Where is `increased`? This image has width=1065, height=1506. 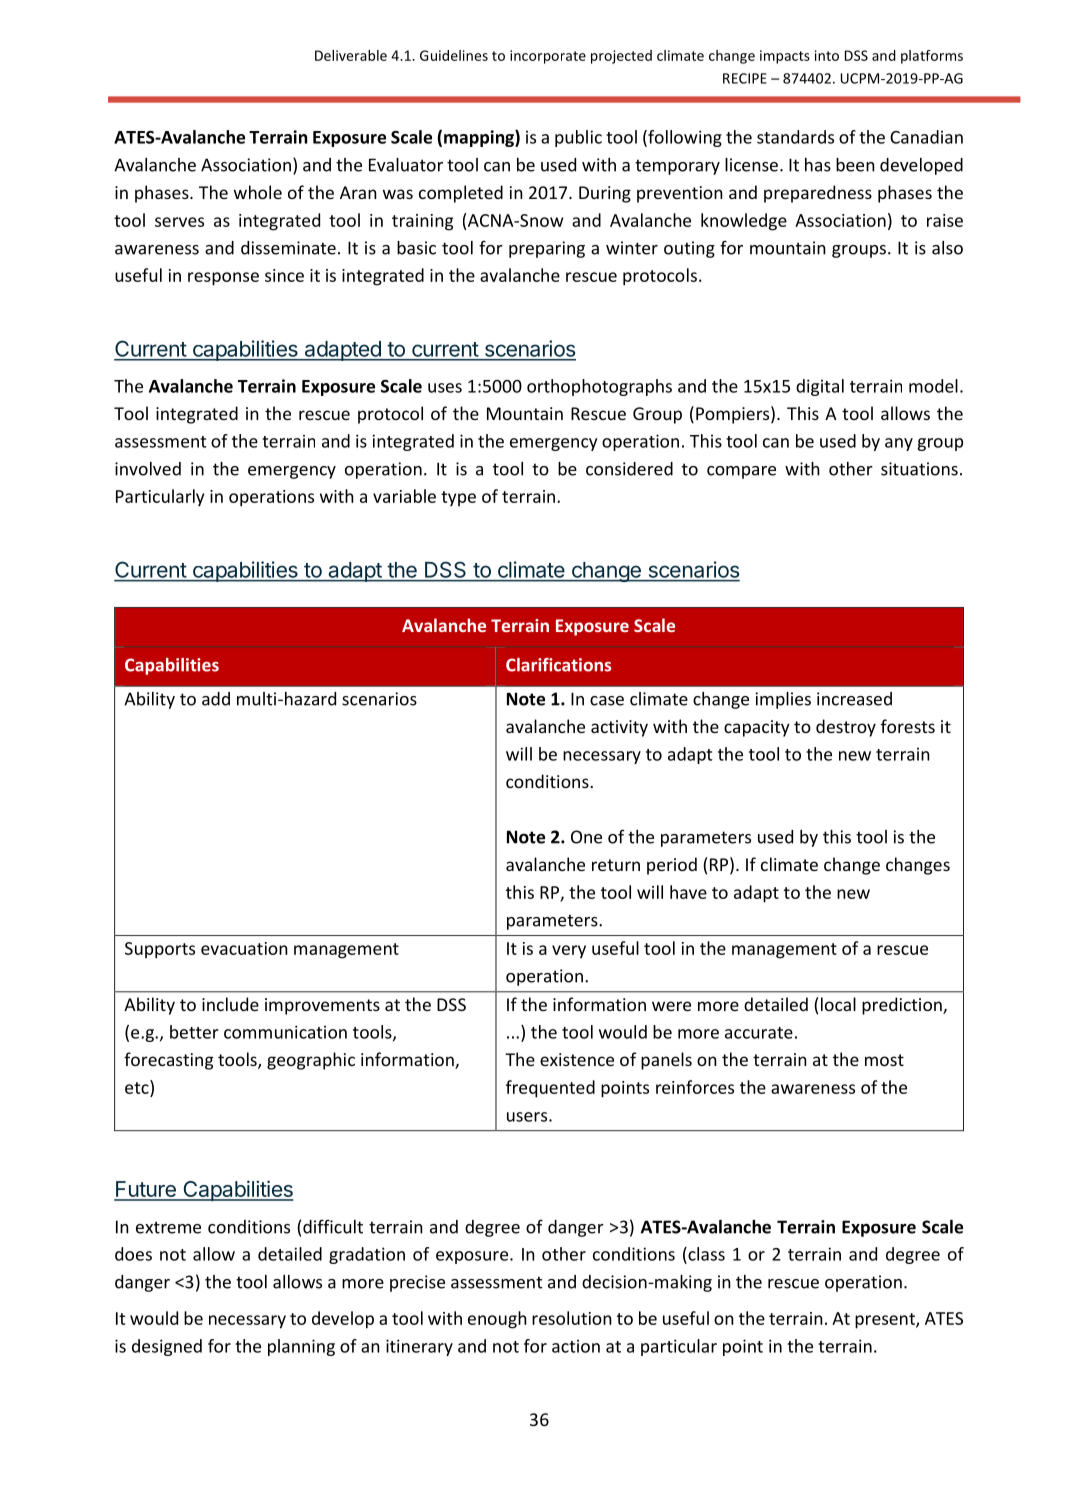
increased is located at coordinates (854, 699).
